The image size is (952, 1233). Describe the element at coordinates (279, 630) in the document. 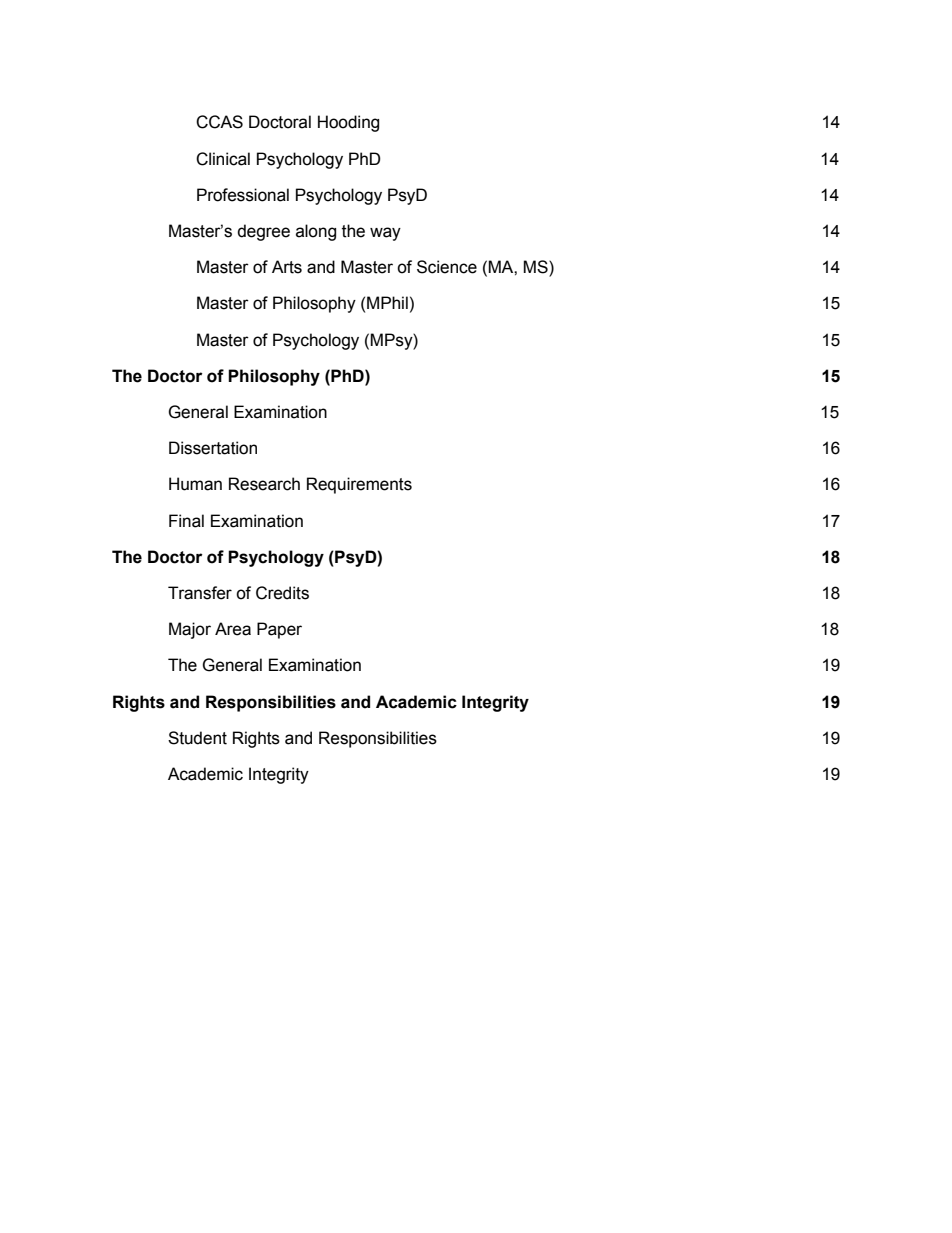

I see `Paper` at that location.
